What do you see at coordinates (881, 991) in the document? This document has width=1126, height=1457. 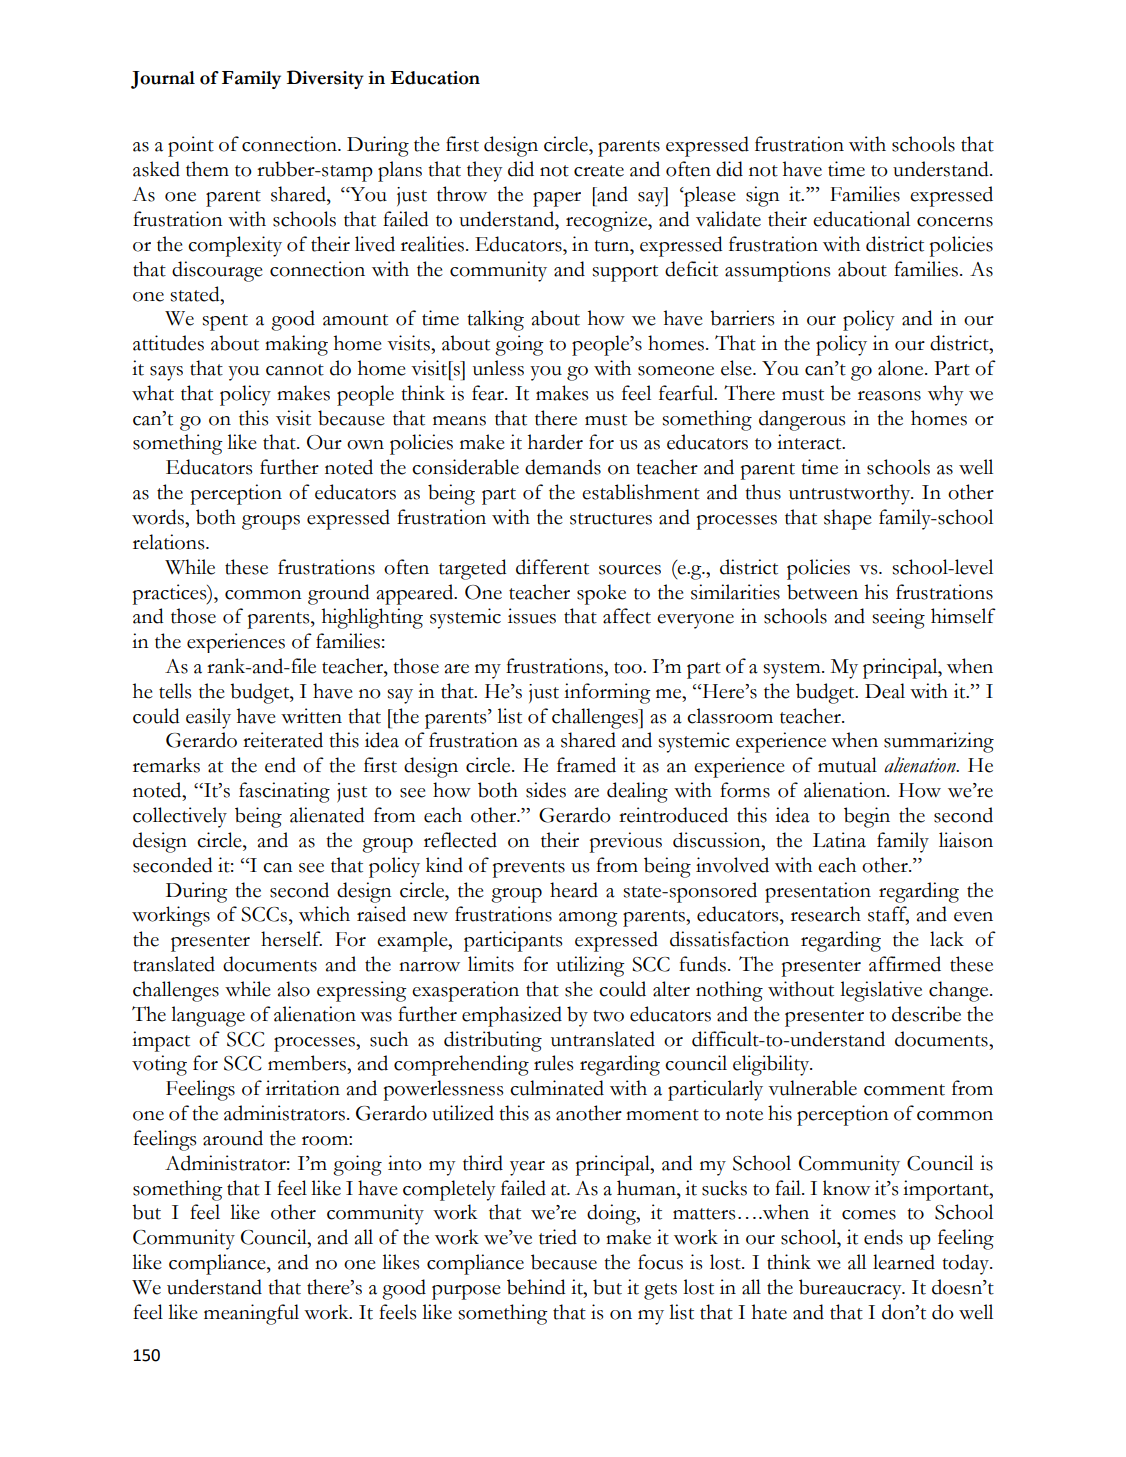 I see `legislative` at bounding box center [881, 991].
